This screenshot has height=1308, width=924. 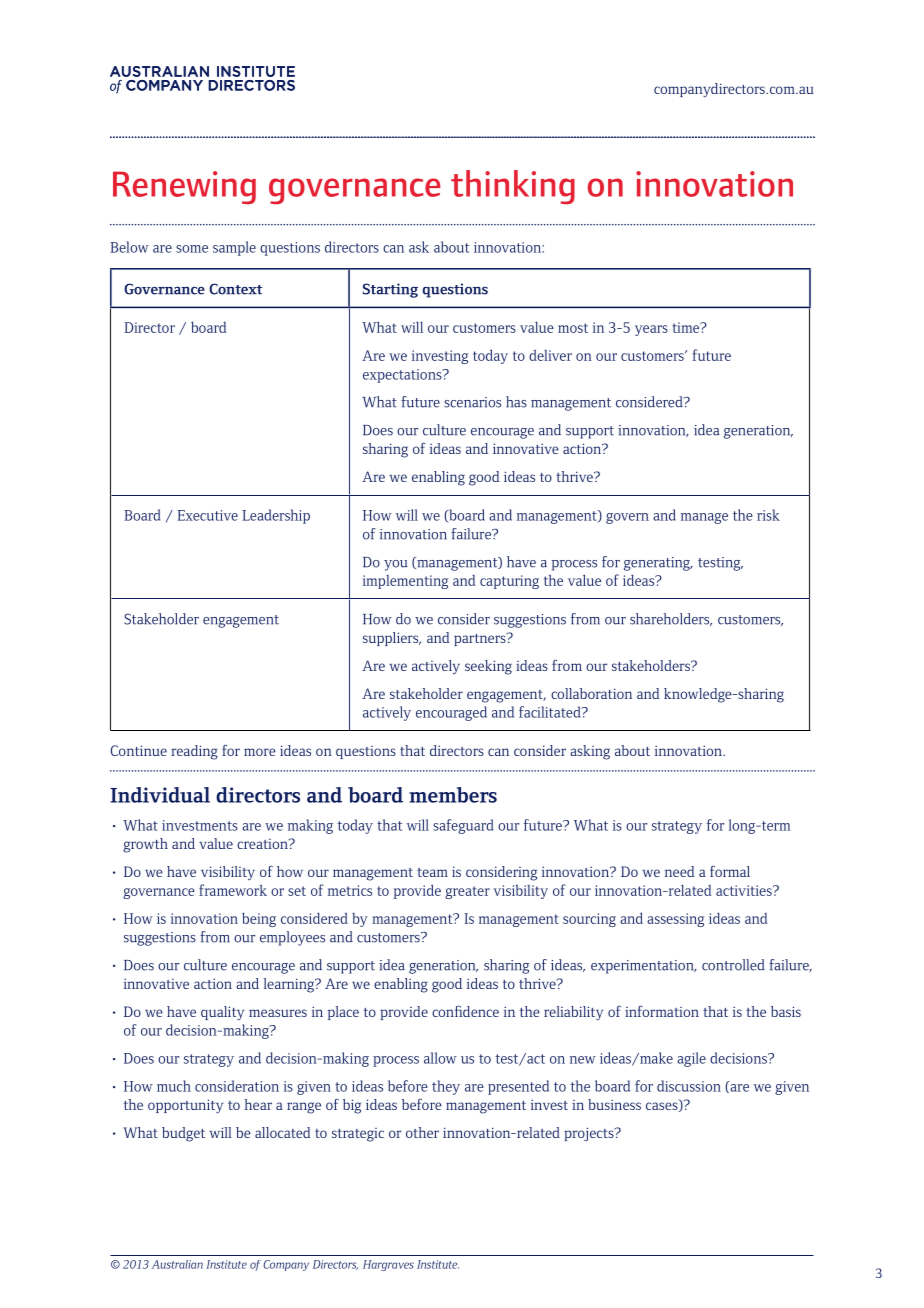 I want to click on risk, so click(x=768, y=515).
